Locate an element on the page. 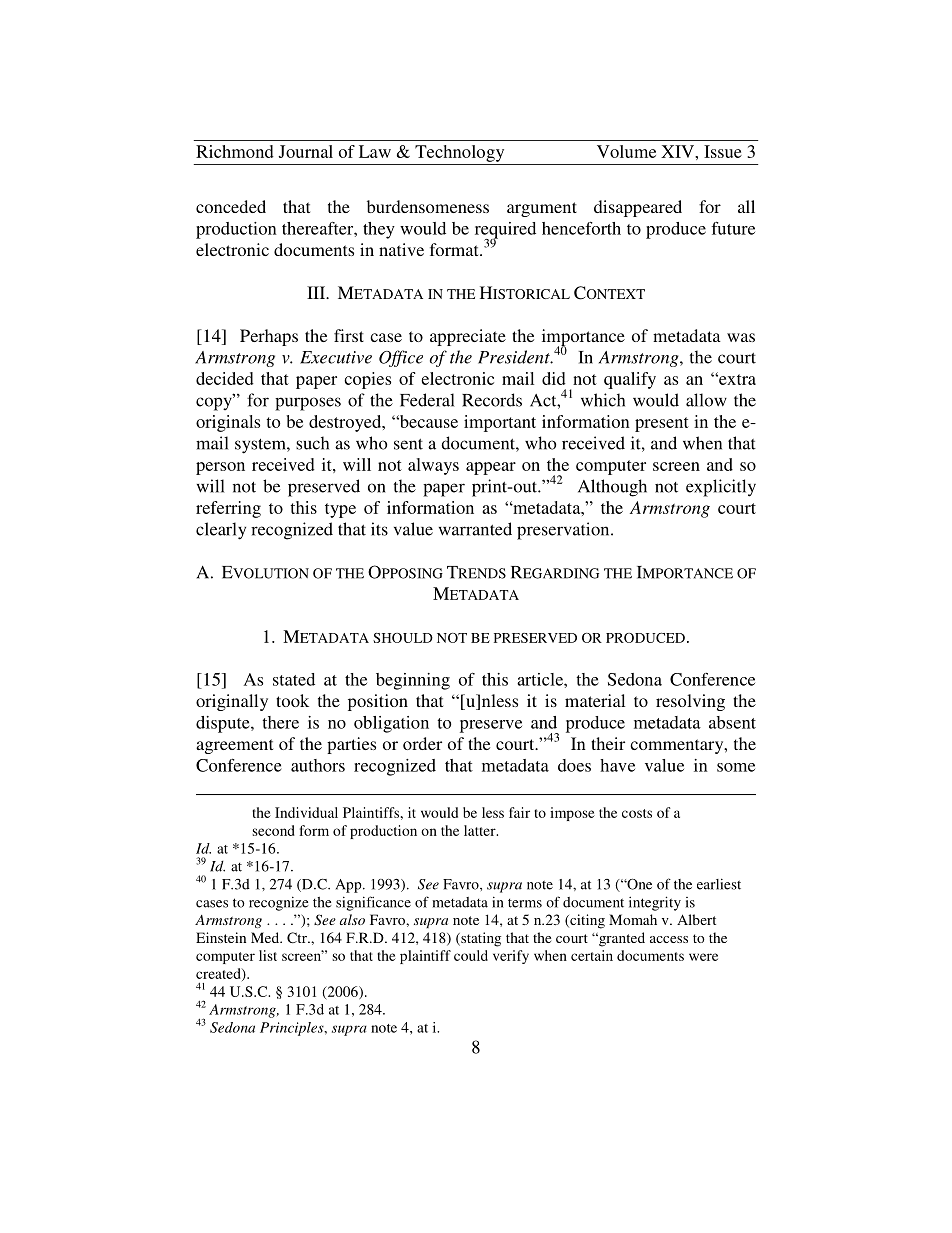 Image resolution: width=952 pixels, height=1233 pixels. took is located at coordinates (292, 700).
